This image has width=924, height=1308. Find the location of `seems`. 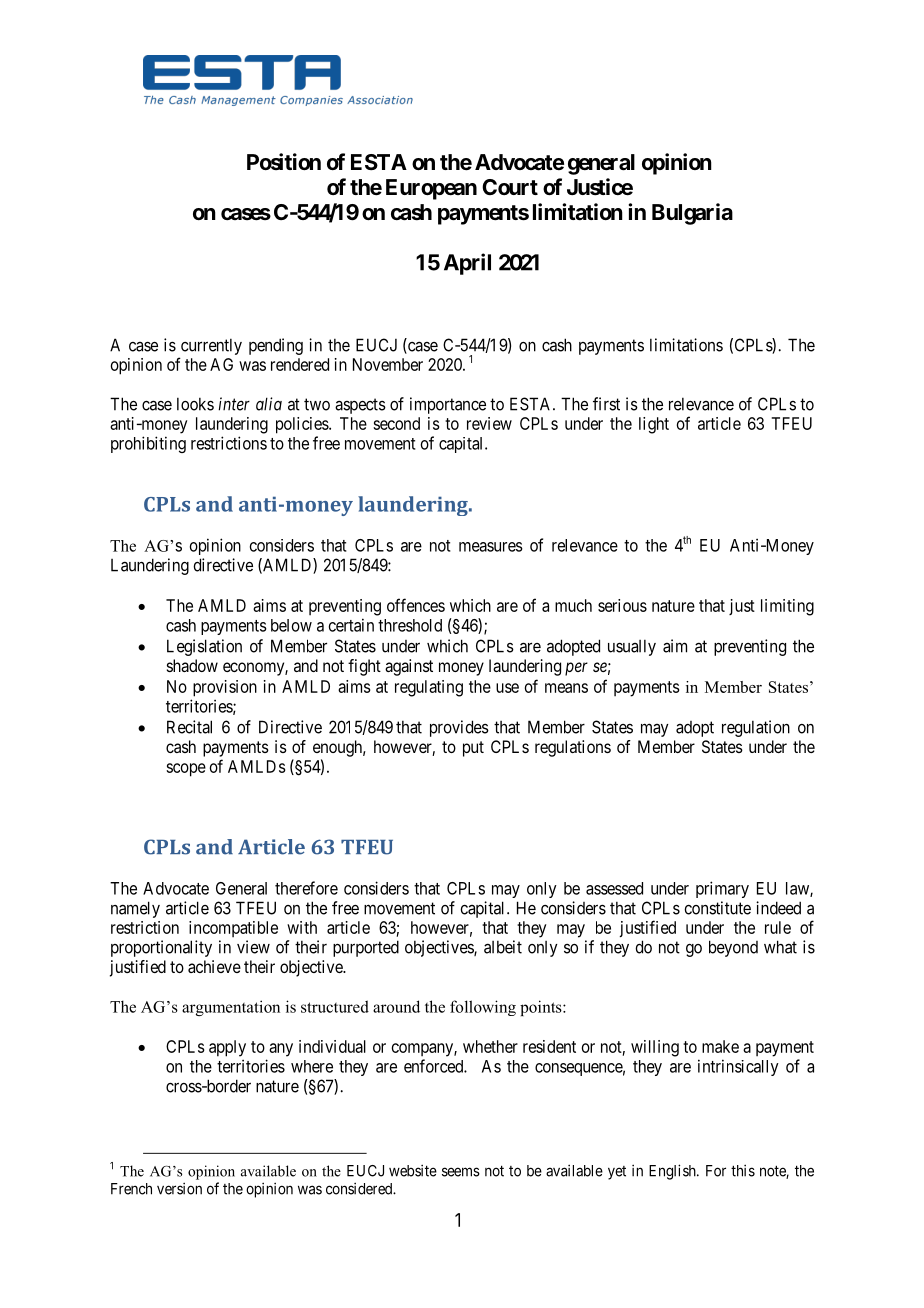

seems is located at coordinates (461, 1172).
